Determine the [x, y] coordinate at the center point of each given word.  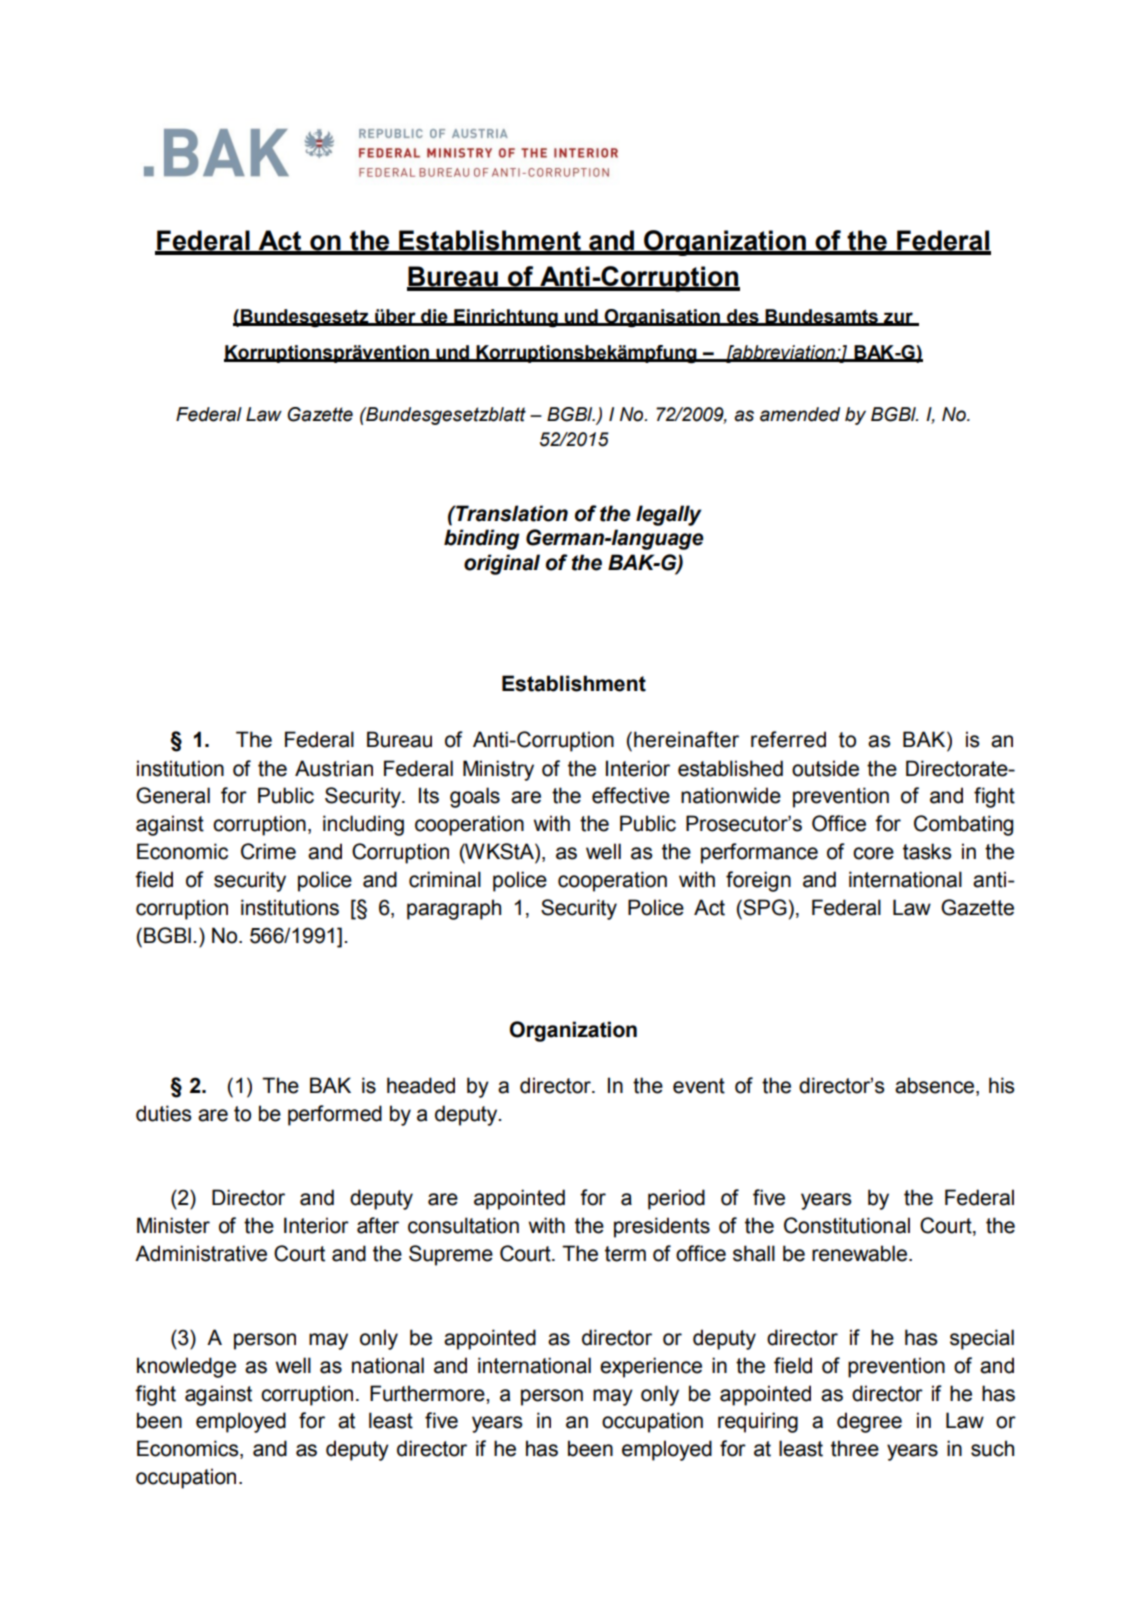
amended [800, 414]
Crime [268, 851]
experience [651, 1367]
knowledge [186, 1367]
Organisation [662, 318]
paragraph [454, 909]
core [873, 853]
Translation [511, 513]
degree [869, 1422]
